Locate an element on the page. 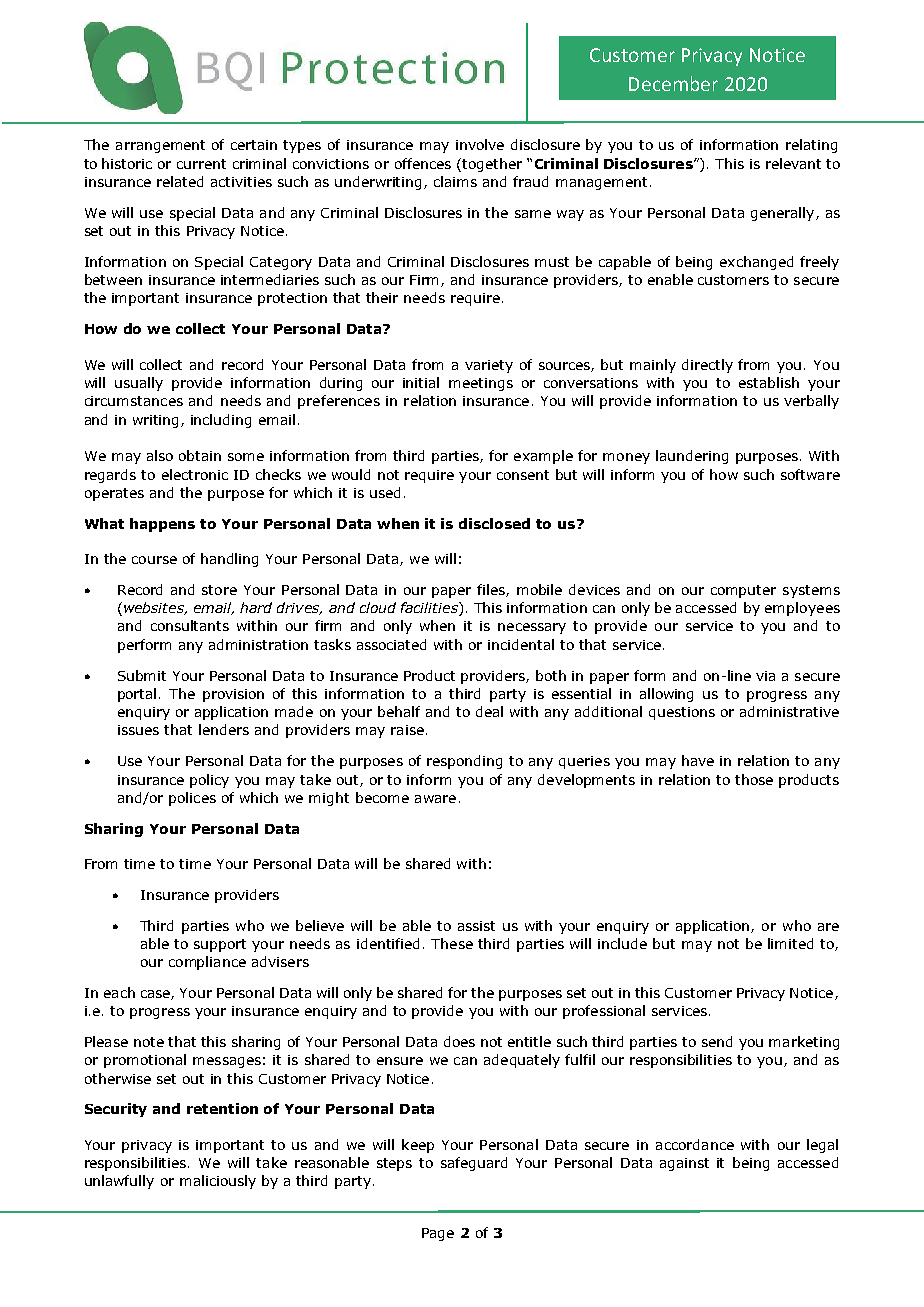 The image size is (924, 1307). computer is located at coordinates (743, 591).
